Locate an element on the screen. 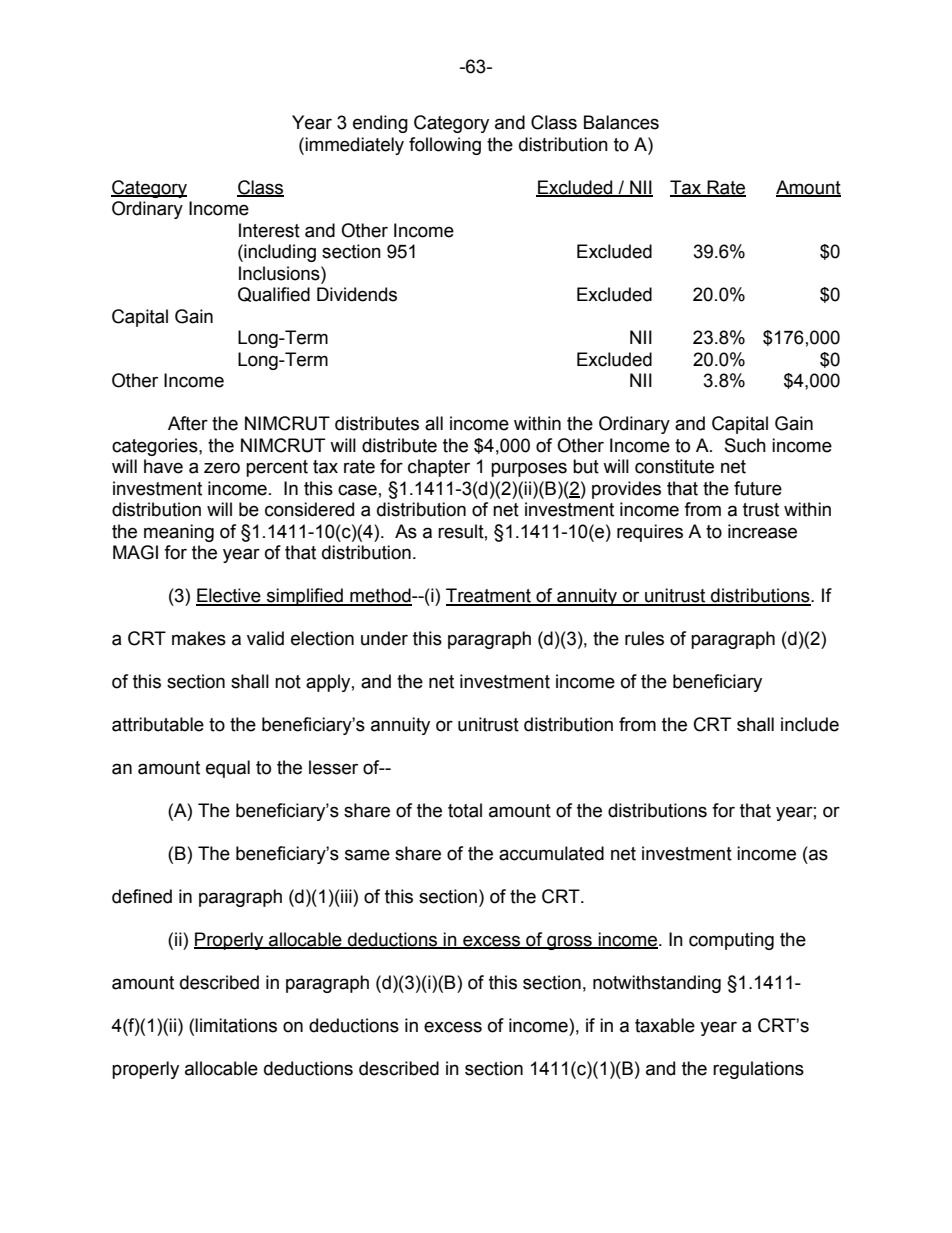 Image resolution: width=952 pixels, height=1233 pixels. Treatment is located at coordinates (489, 596).
